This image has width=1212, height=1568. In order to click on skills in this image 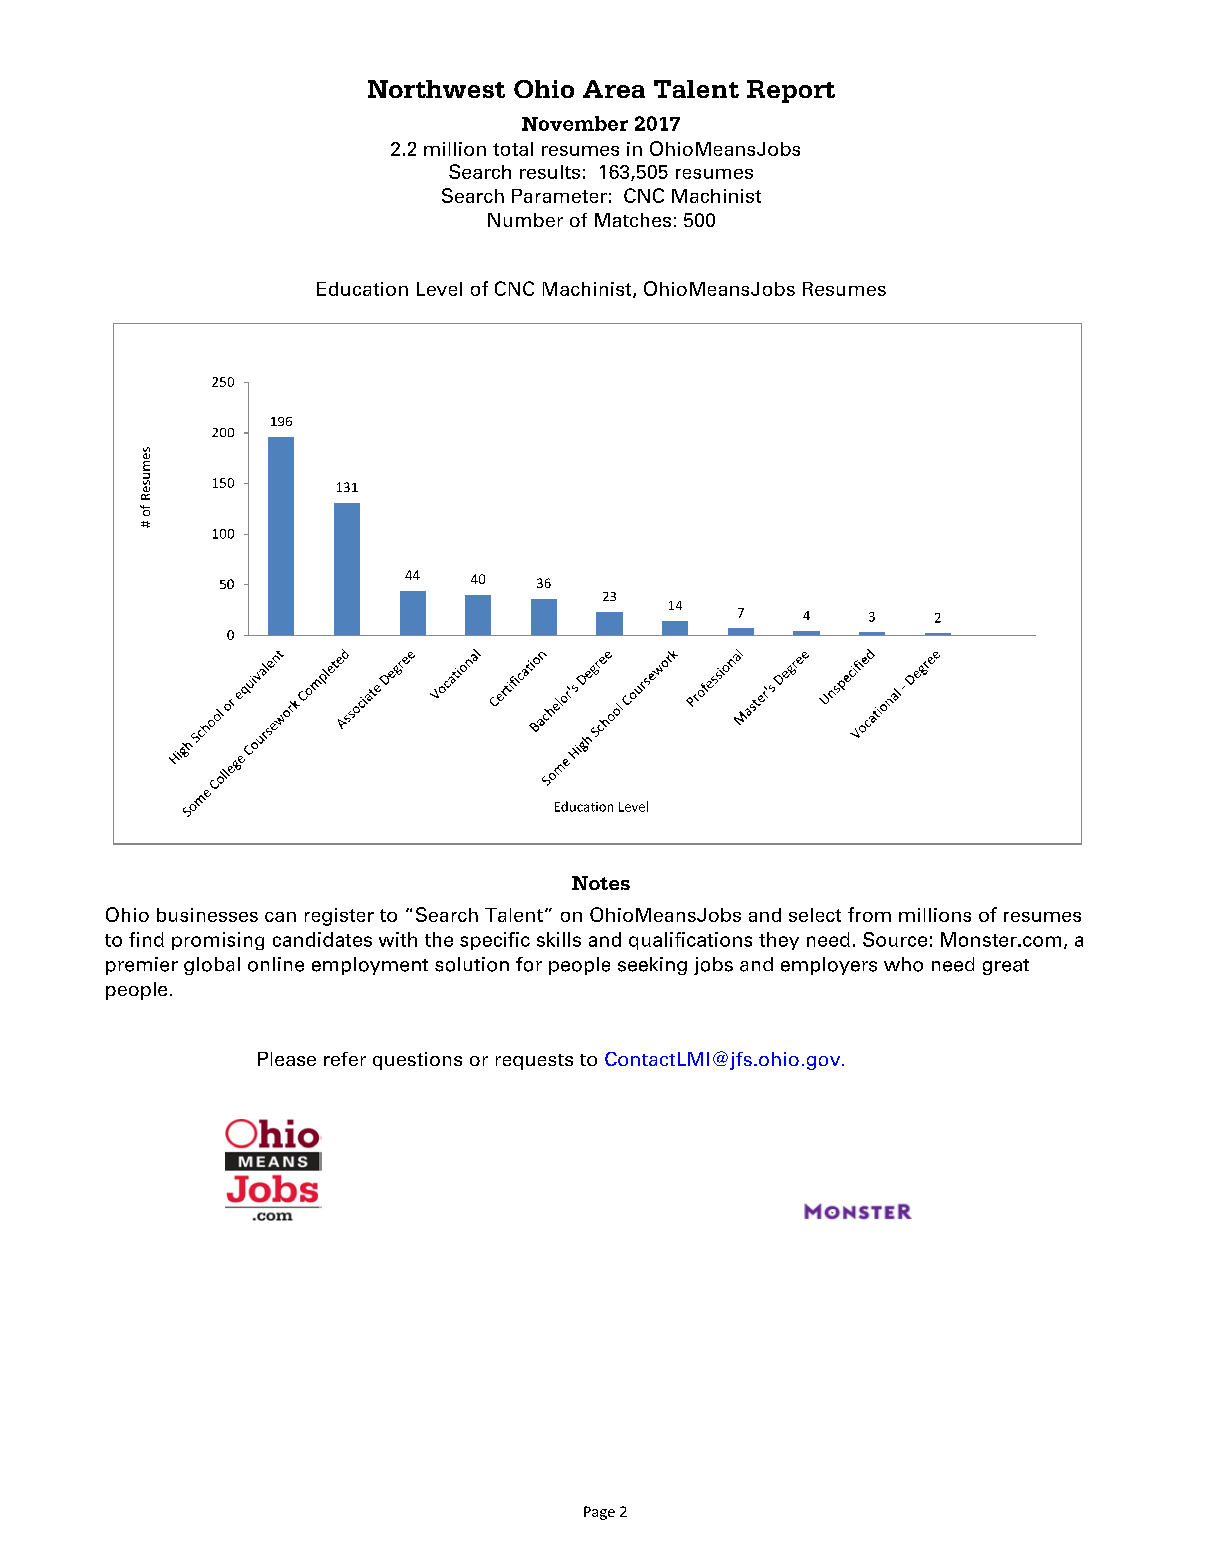, I will do `click(559, 939)`.
